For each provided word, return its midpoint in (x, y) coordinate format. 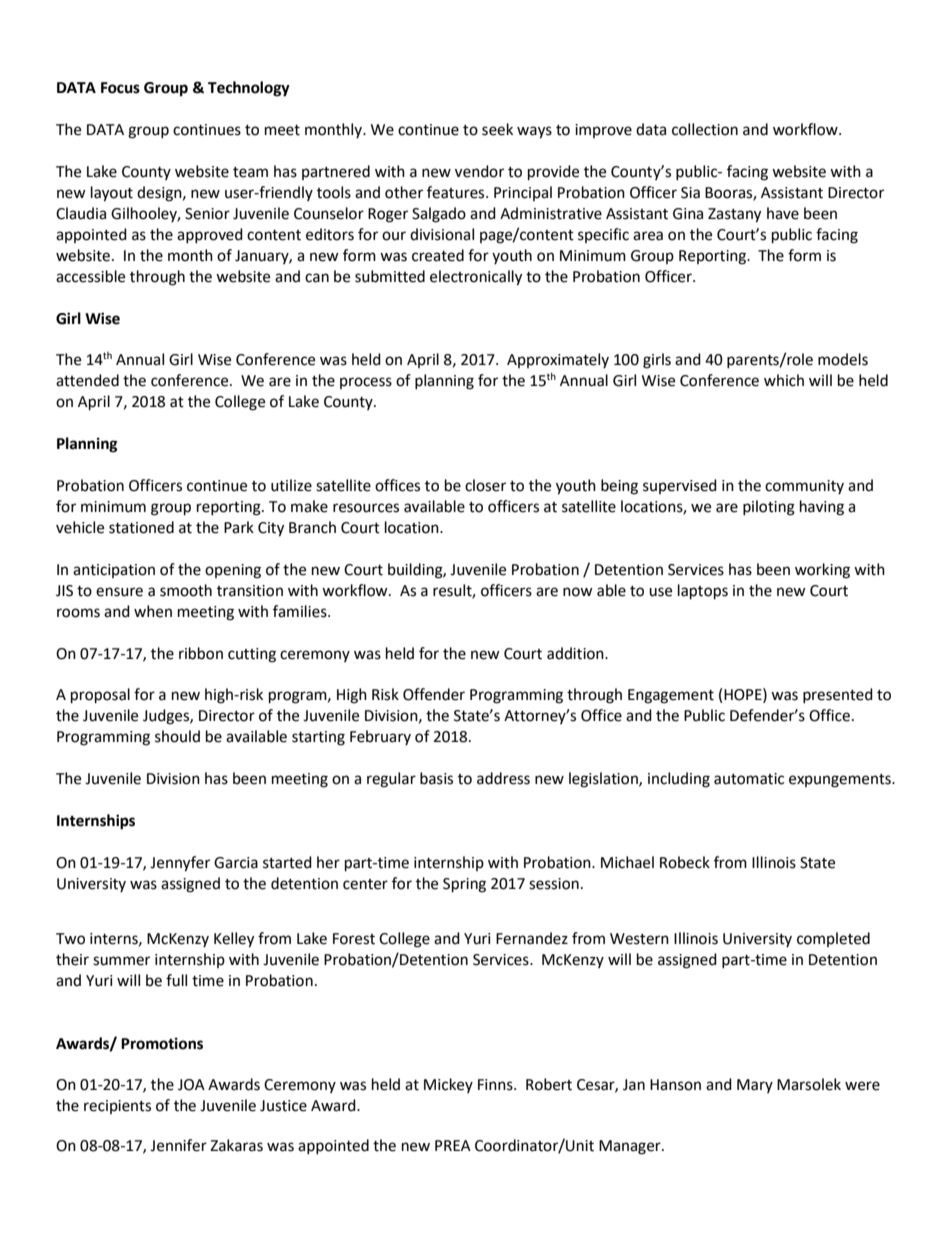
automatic (749, 779)
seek (497, 129)
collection (705, 129)
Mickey (448, 1085)
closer (485, 485)
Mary (755, 1086)
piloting (769, 508)
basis (436, 778)
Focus (120, 88)
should (177, 736)
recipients (117, 1107)
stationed (141, 527)
